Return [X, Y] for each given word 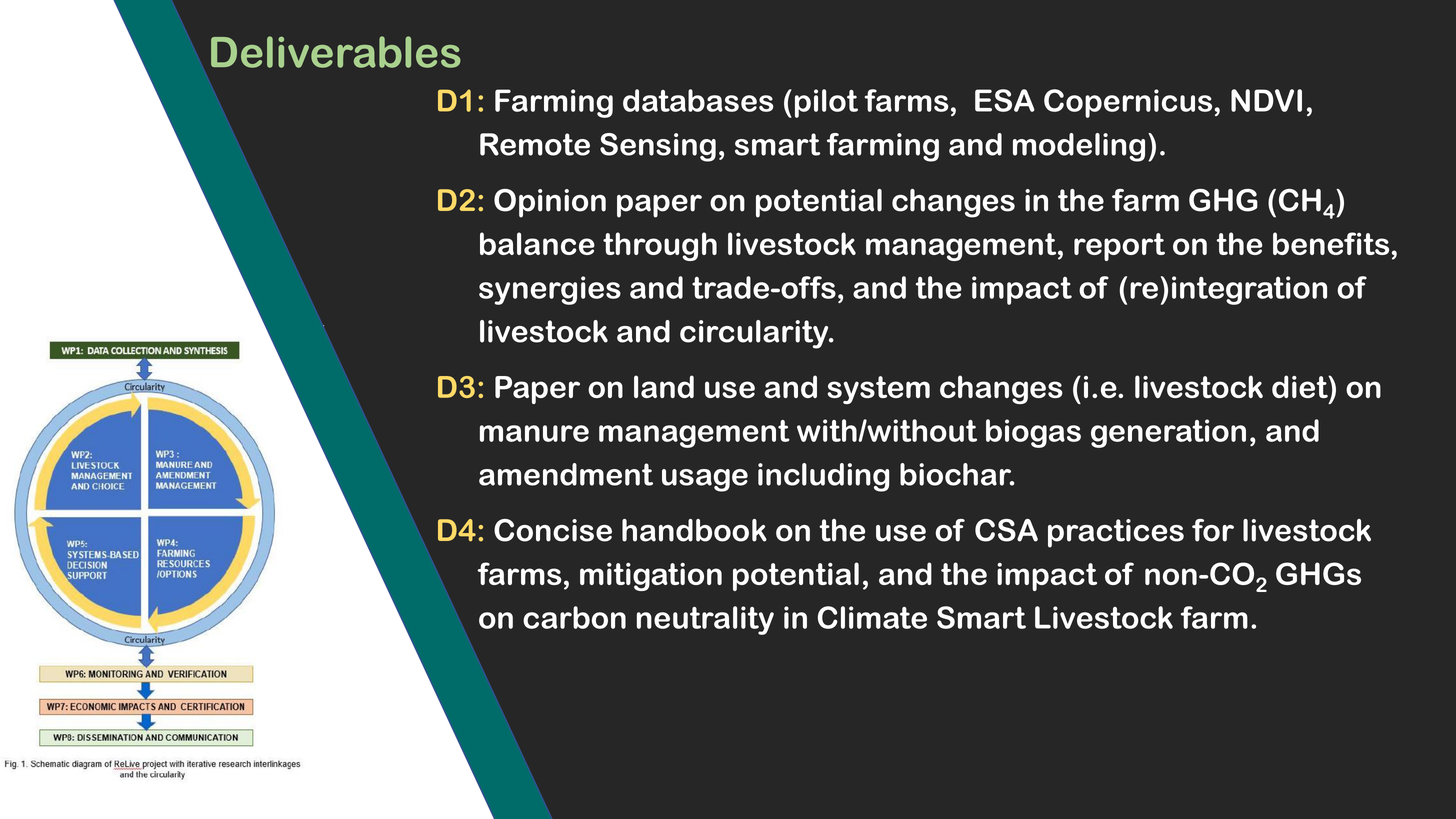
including [823, 477]
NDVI [1266, 100]
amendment [566, 474]
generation [1168, 433]
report [1119, 247]
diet [1301, 386]
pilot [826, 103]
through [660, 246]
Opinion [550, 203]
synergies [550, 290]
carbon [574, 617]
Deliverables [336, 52]
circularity [755, 334]
